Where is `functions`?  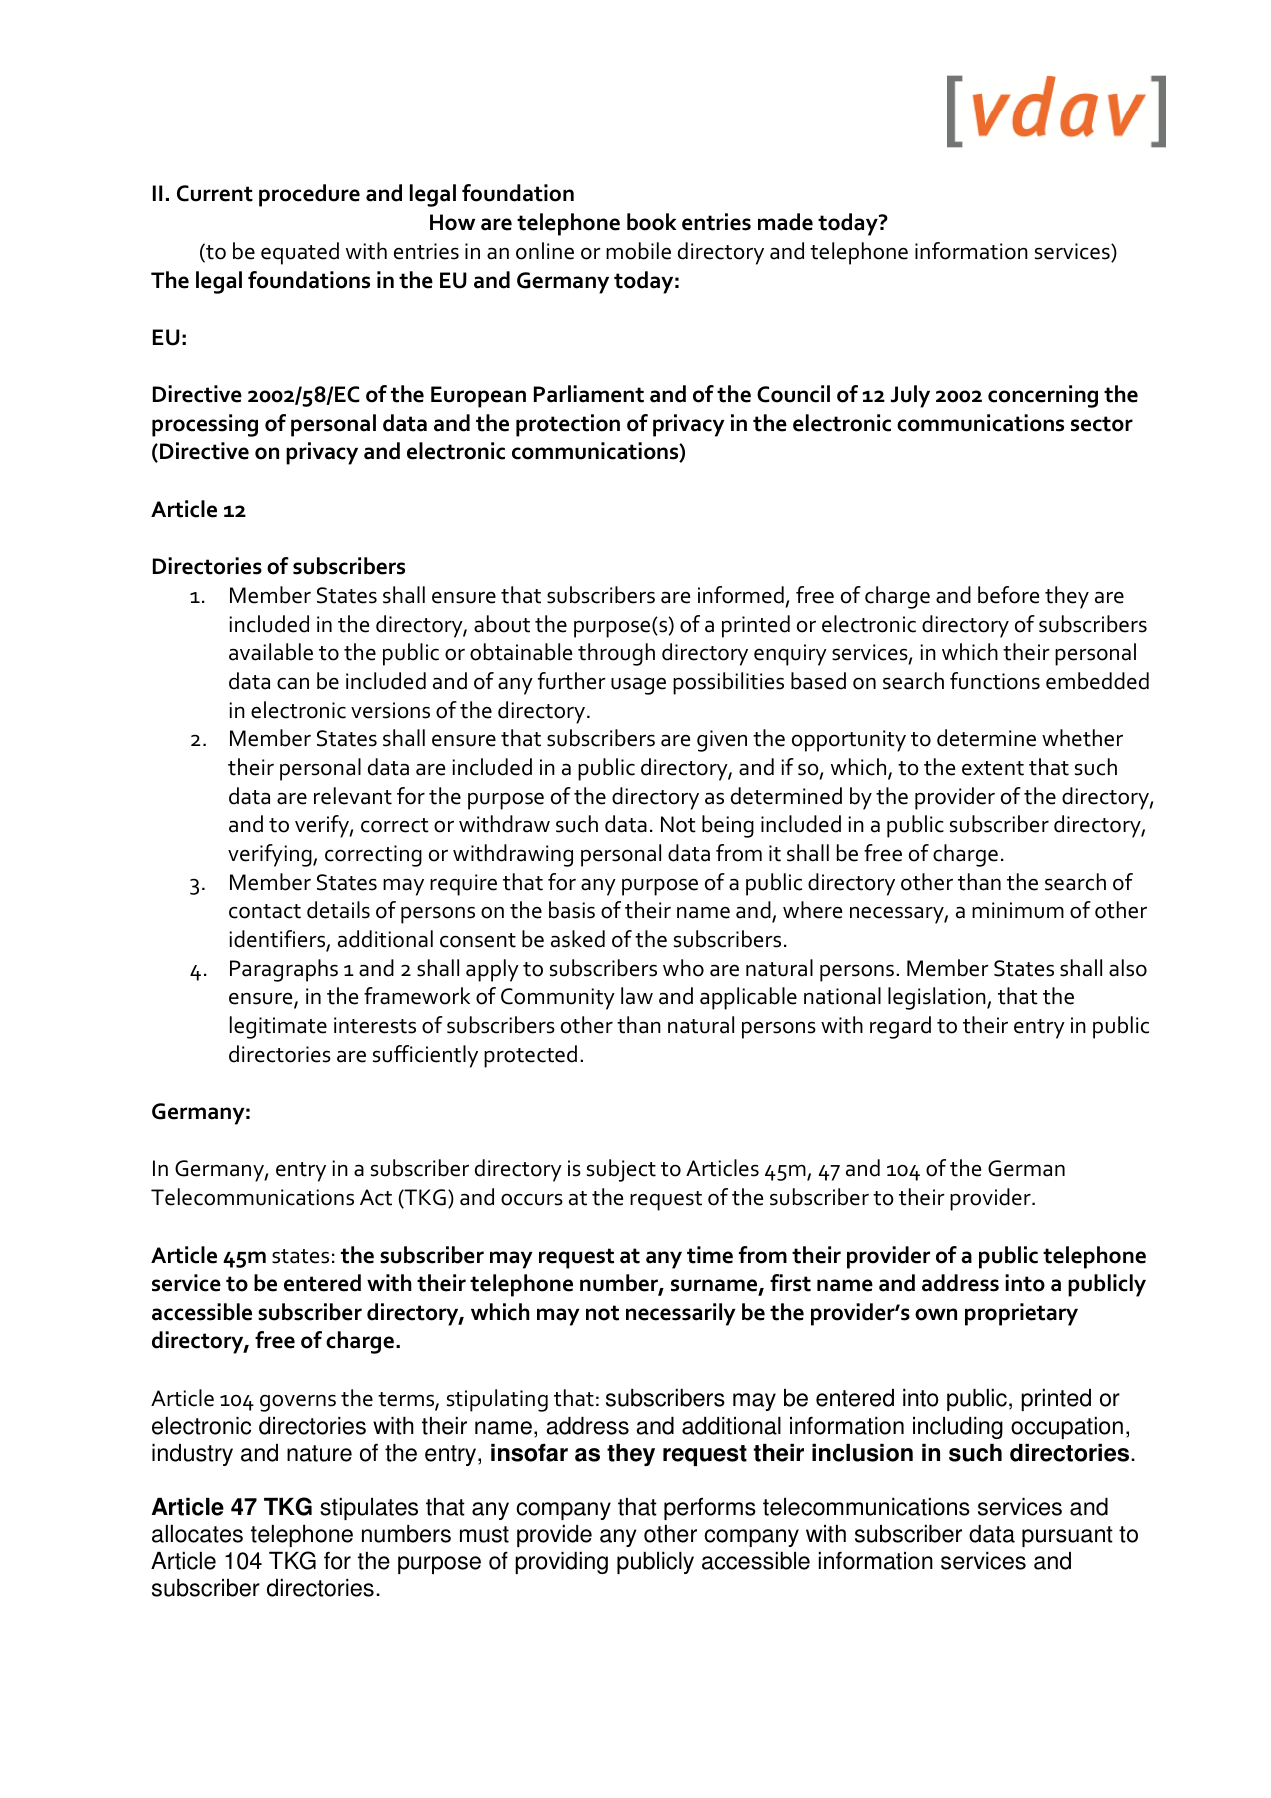 functions is located at coordinates (995, 681).
